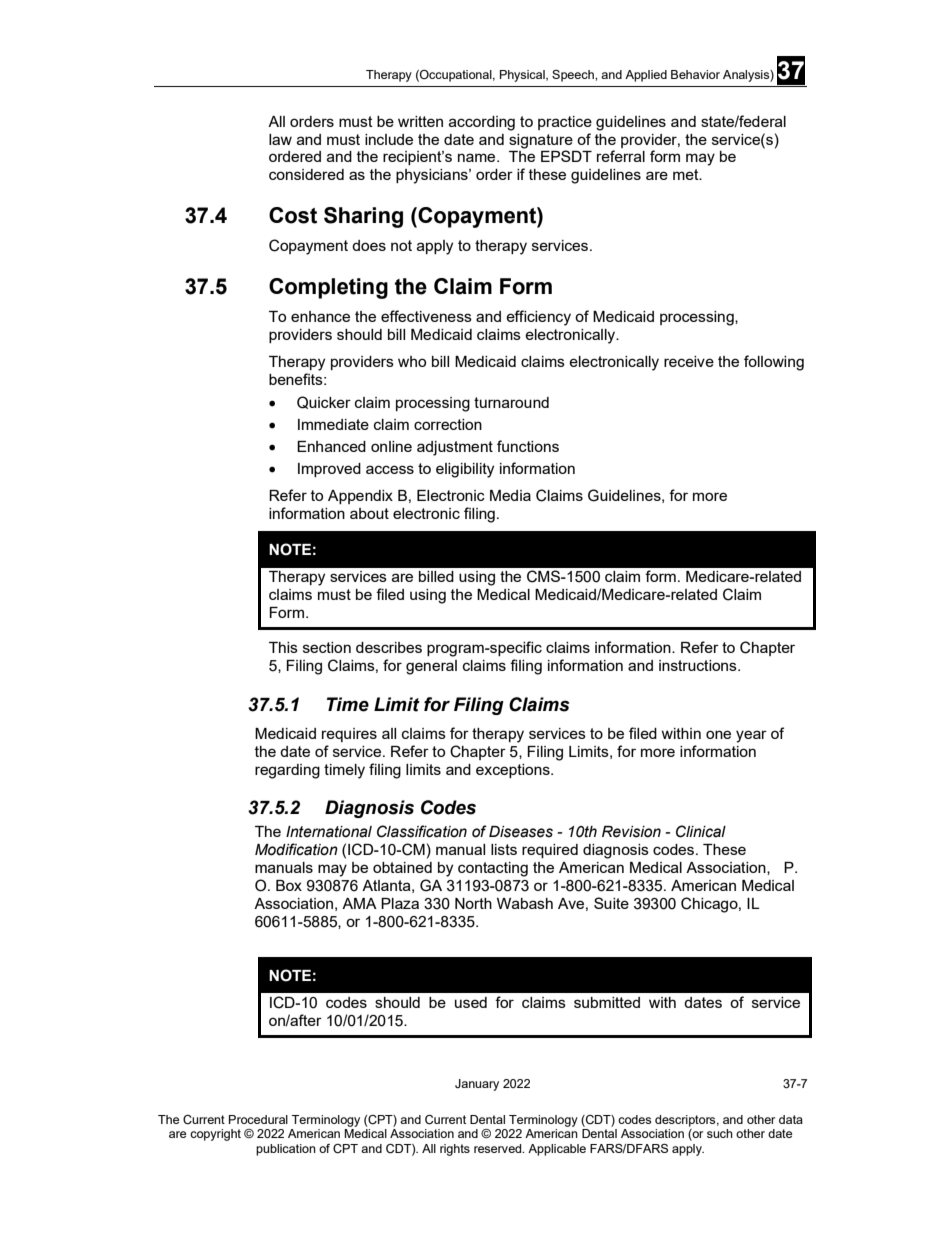  I want to click on Procedural, so click(258, 1119).
